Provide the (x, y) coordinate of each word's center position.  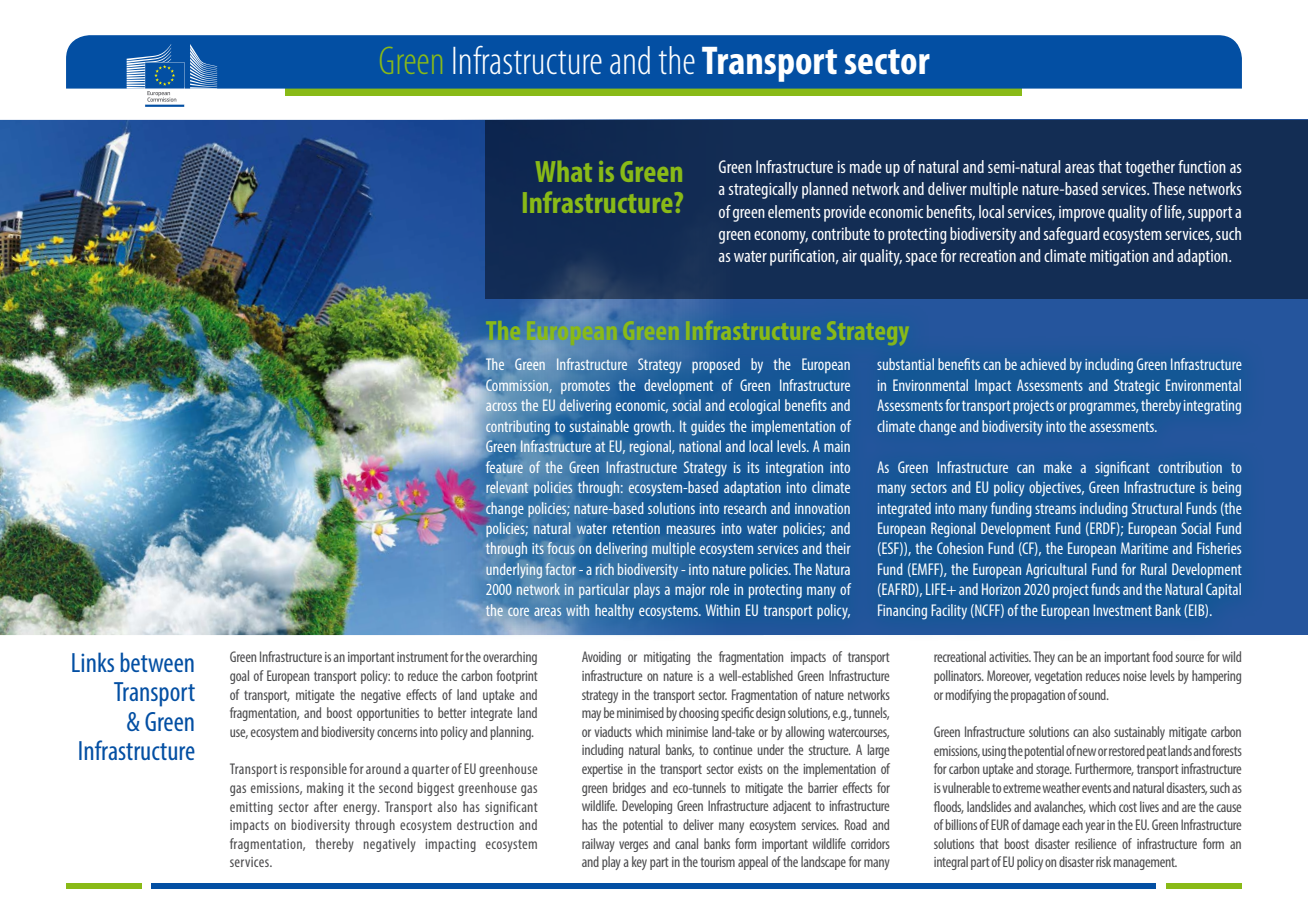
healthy (614, 611)
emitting (251, 808)
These (1168, 188)
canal (686, 843)
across (501, 406)
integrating (1212, 407)
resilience (1095, 843)
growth (653, 428)
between (157, 662)
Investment (1122, 610)
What (564, 171)
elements (794, 211)
